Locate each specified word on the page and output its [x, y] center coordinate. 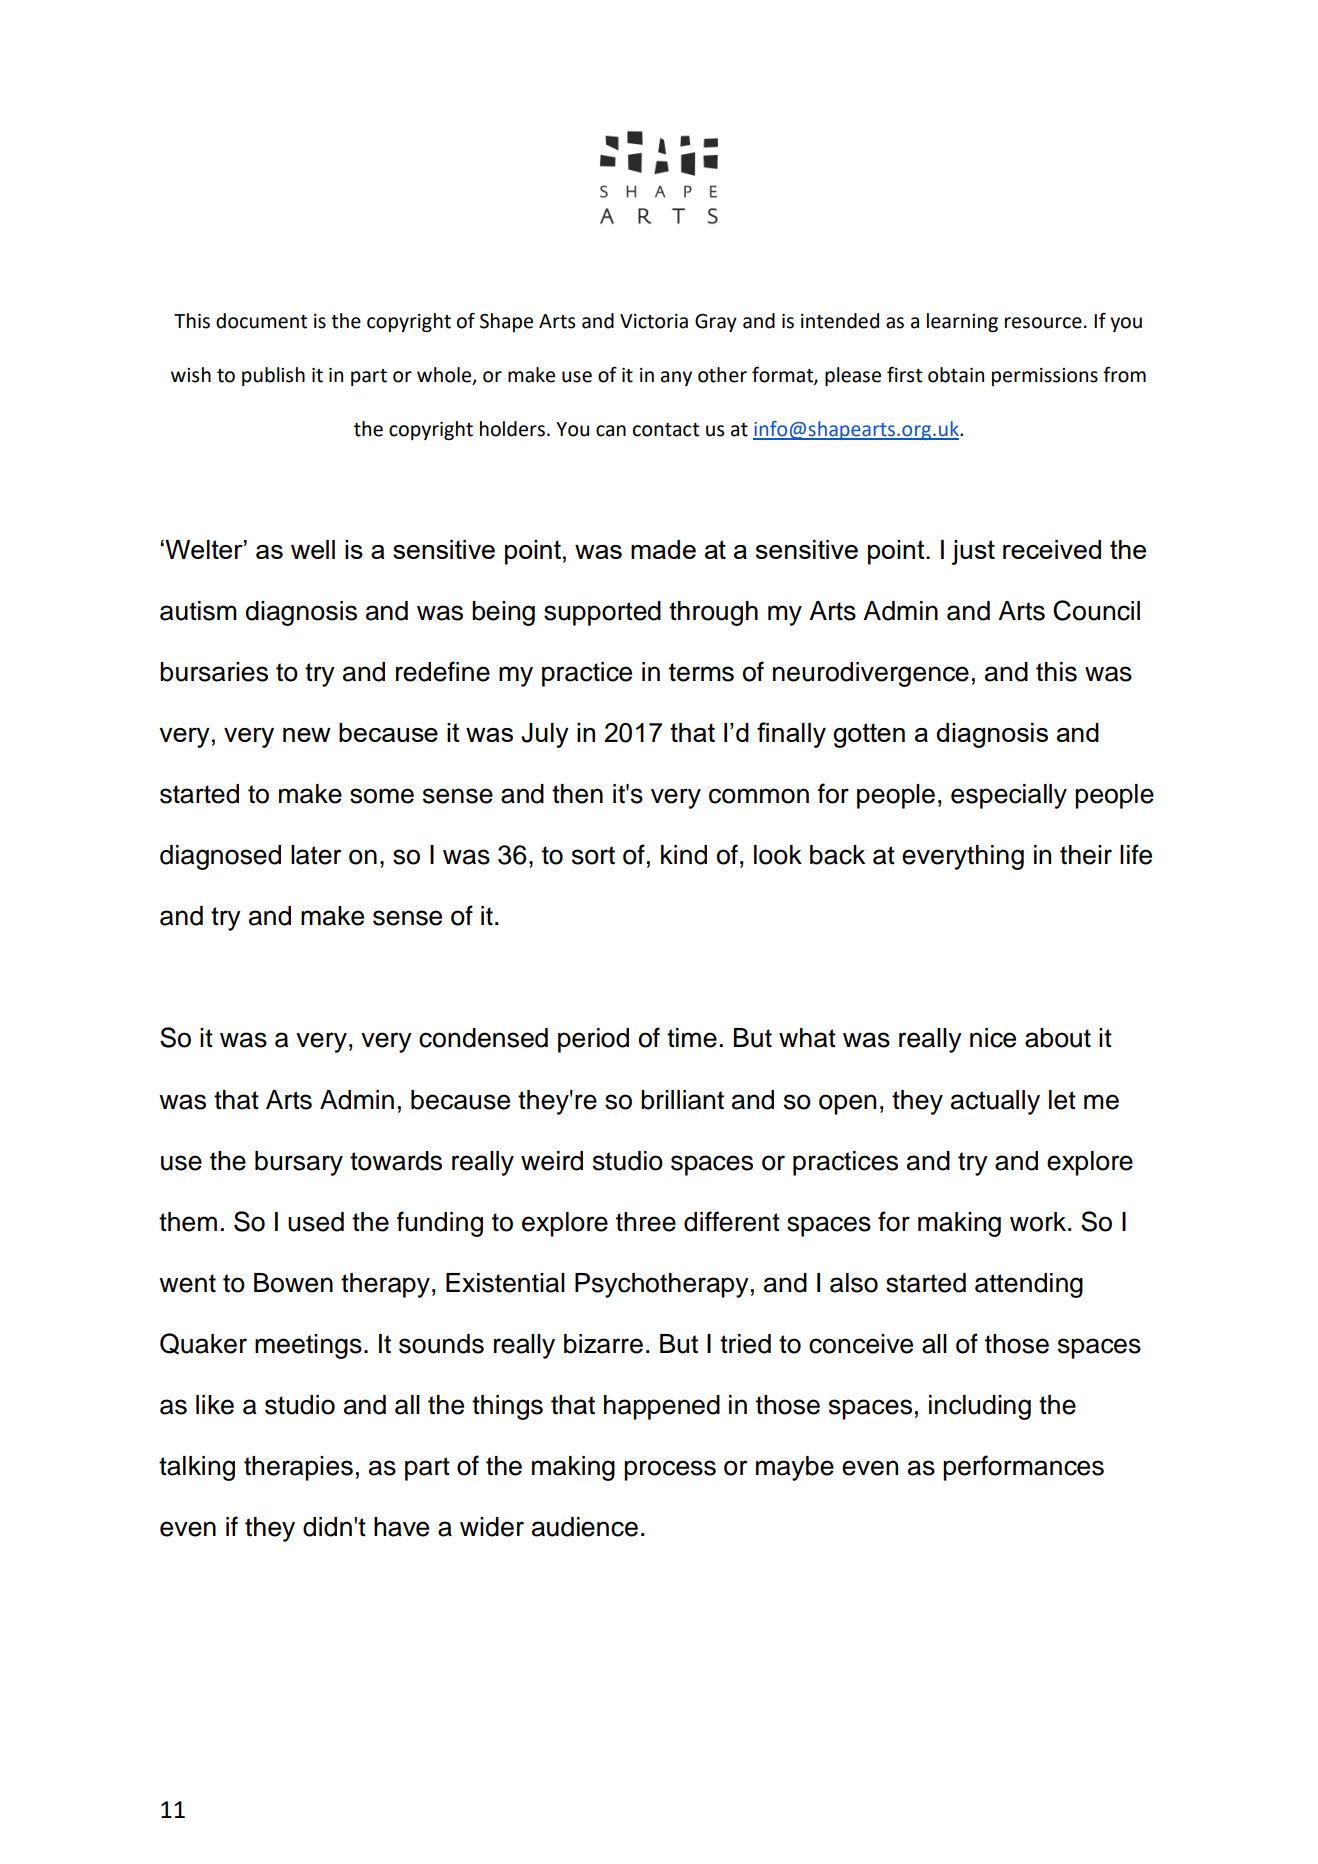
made [663, 549]
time [692, 1038]
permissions [1045, 377]
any [676, 378]
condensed [483, 1038]
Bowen [293, 1283]
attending [1029, 1285]
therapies [298, 1468]
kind [684, 855]
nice [993, 1038]
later [316, 855]
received [1052, 549]
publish [273, 376]
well [313, 549]
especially [1009, 796]
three [646, 1222]
